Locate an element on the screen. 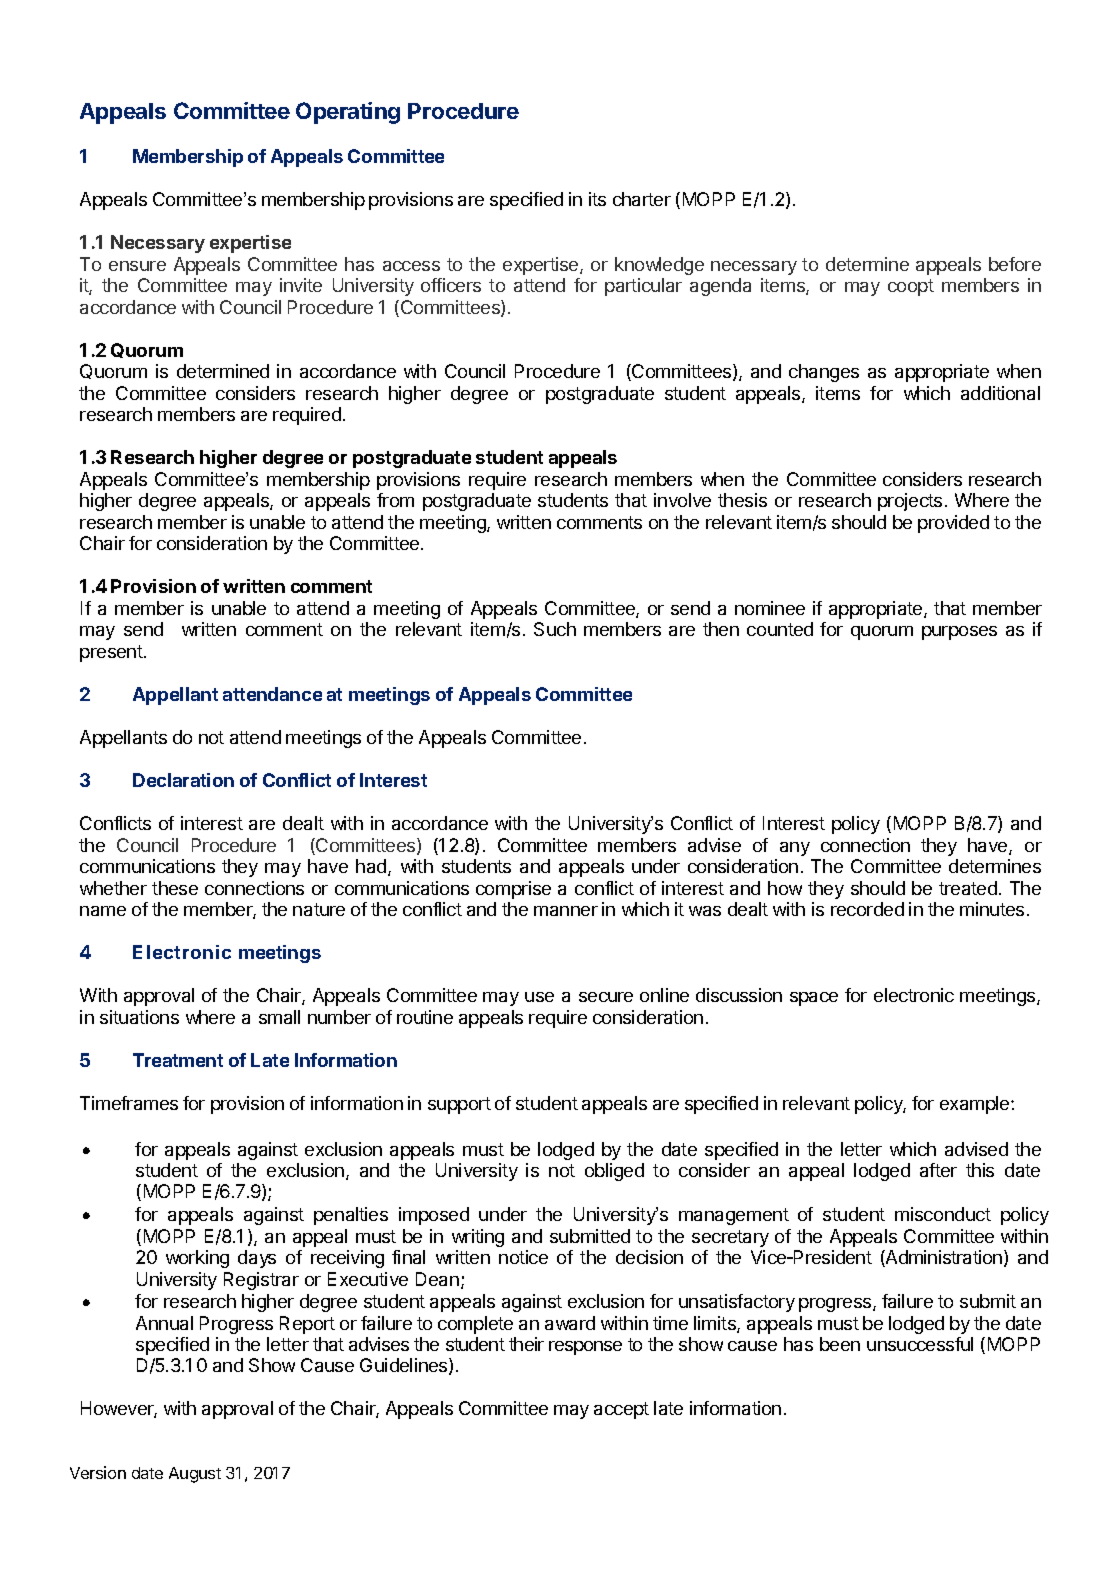 The image size is (1116, 1576). charter is located at coordinates (642, 199).
